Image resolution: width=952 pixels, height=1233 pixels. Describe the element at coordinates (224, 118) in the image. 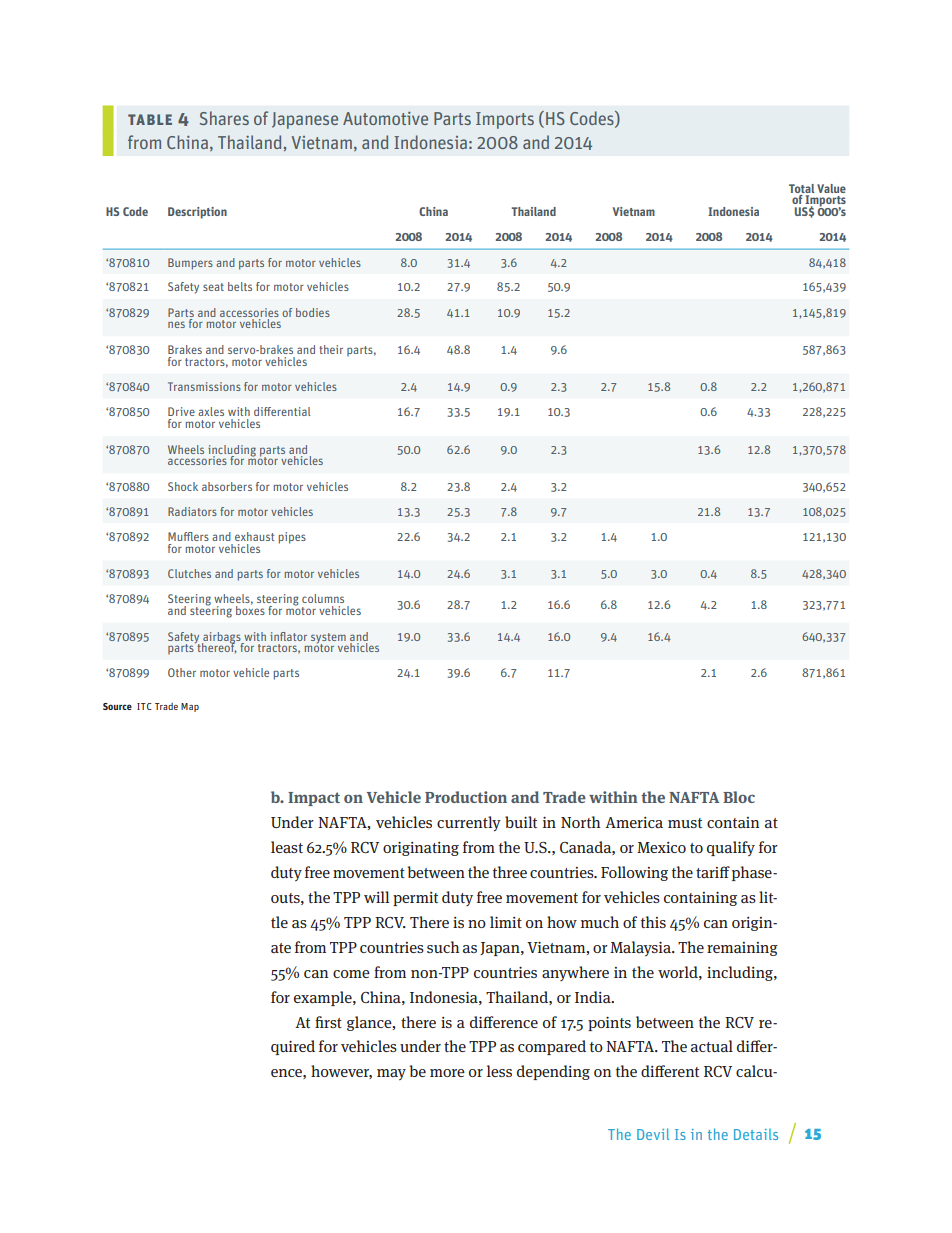

I see `Shares` at that location.
